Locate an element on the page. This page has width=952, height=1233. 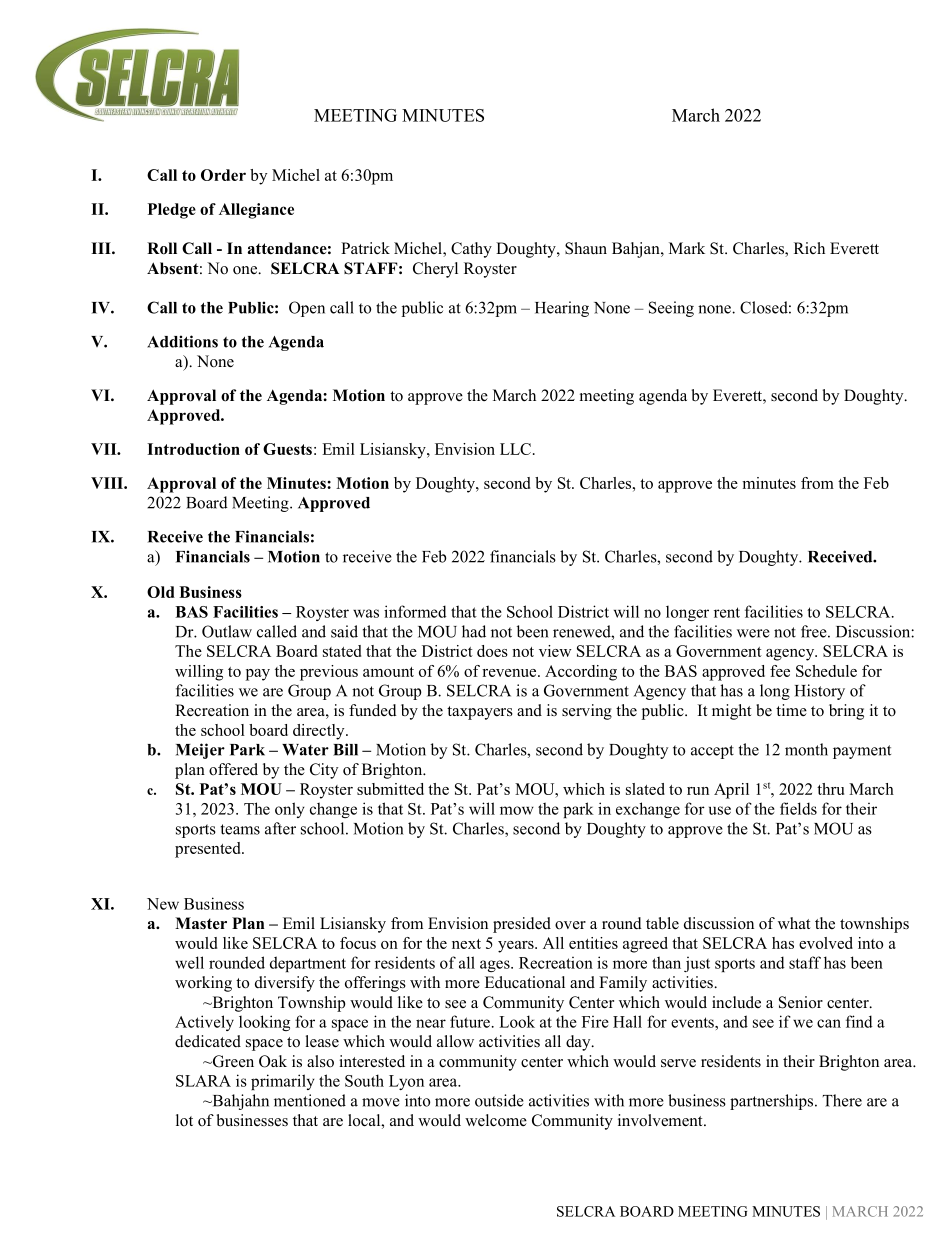
LLC is located at coordinates (515, 449).
